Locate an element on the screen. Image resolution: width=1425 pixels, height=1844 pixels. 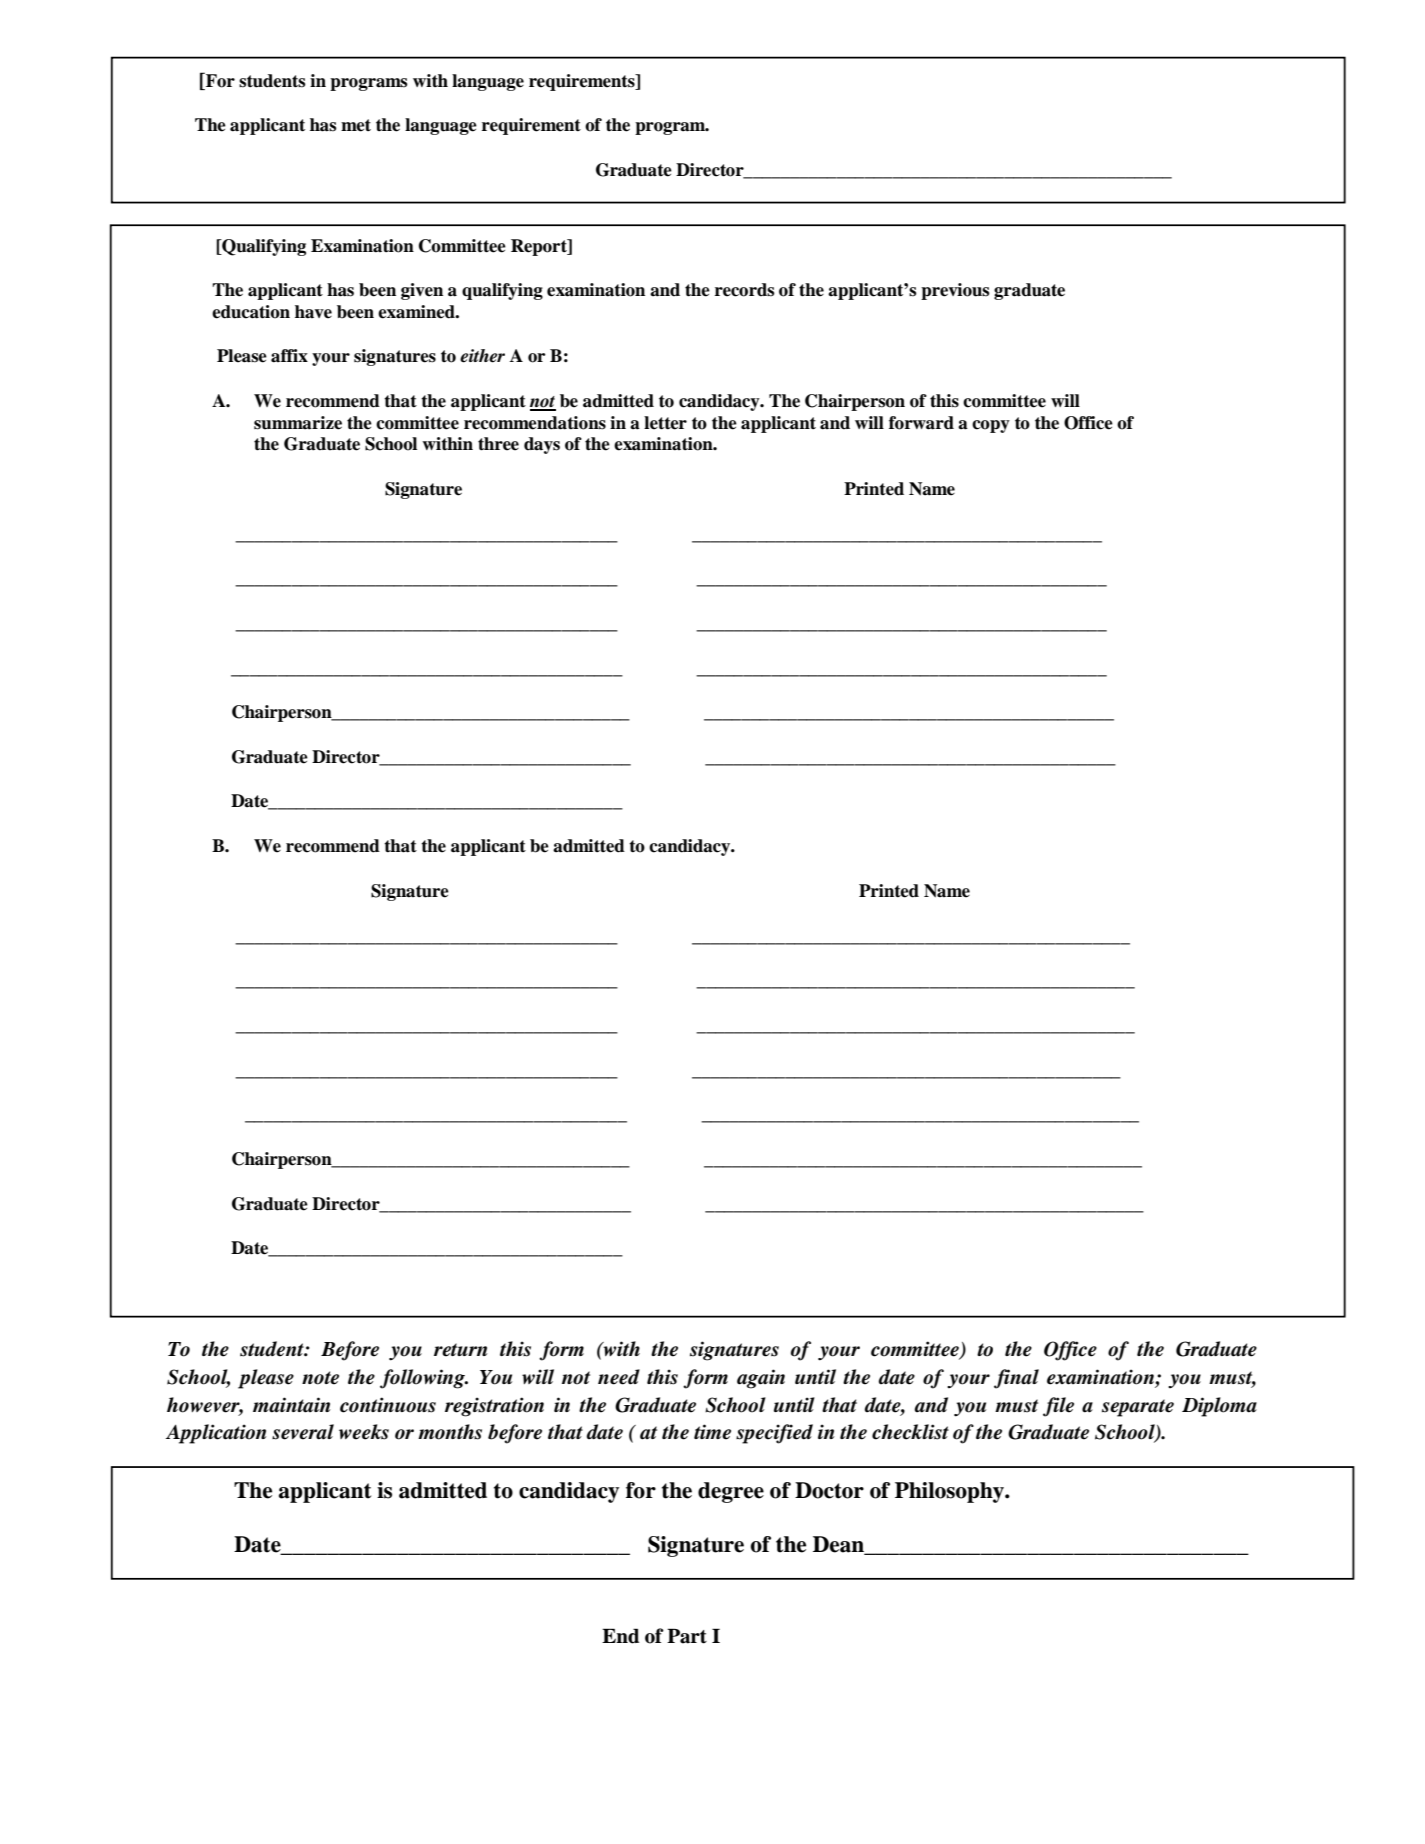
summarize is located at coordinates (298, 423).
